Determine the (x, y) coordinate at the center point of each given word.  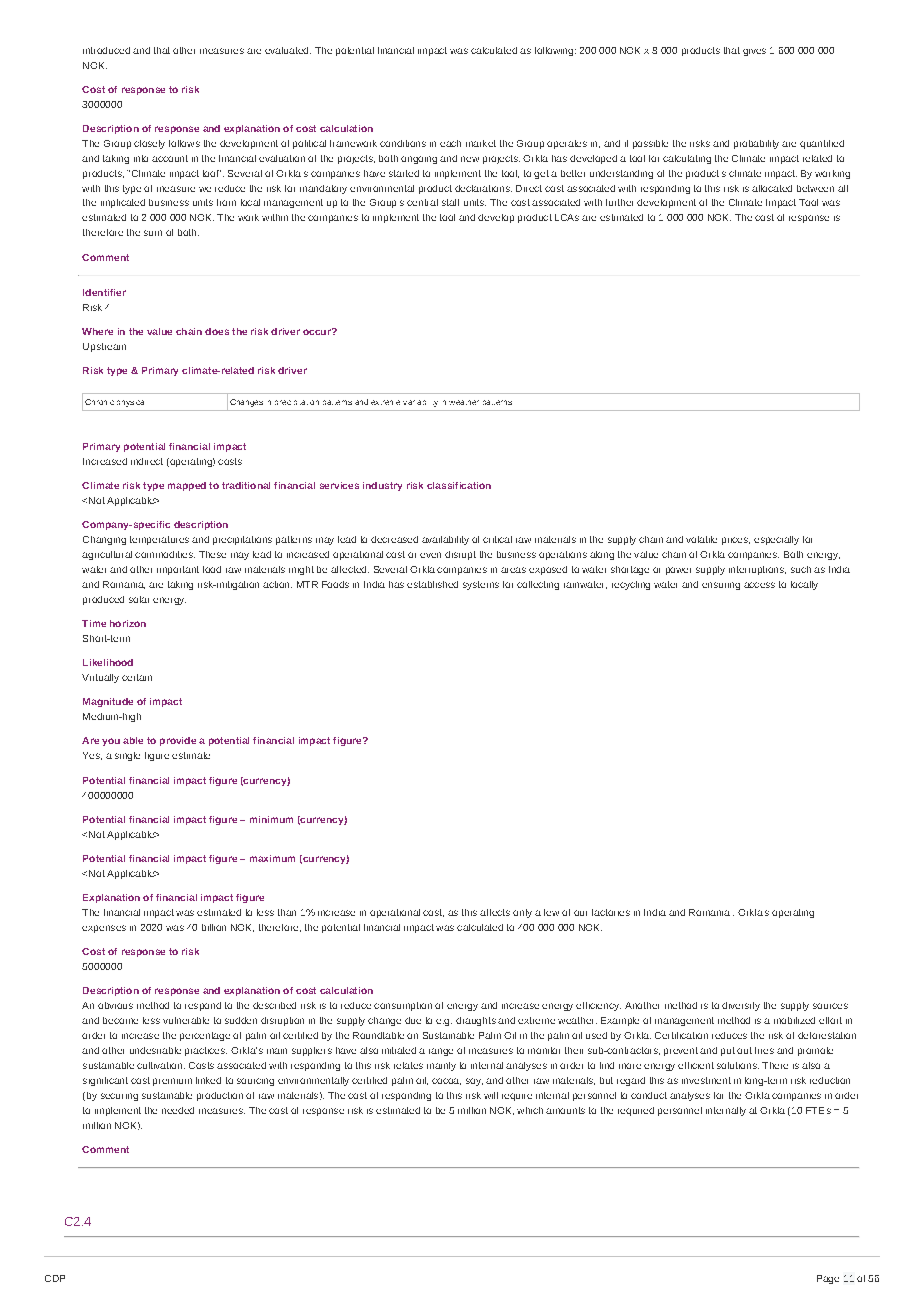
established (432, 584)
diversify (741, 1006)
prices (736, 541)
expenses (104, 929)
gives (754, 52)
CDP (55, 1278)
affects (495, 912)
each (450, 143)
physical (130, 403)
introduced (106, 50)
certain (137, 677)
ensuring (721, 586)
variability (420, 403)
